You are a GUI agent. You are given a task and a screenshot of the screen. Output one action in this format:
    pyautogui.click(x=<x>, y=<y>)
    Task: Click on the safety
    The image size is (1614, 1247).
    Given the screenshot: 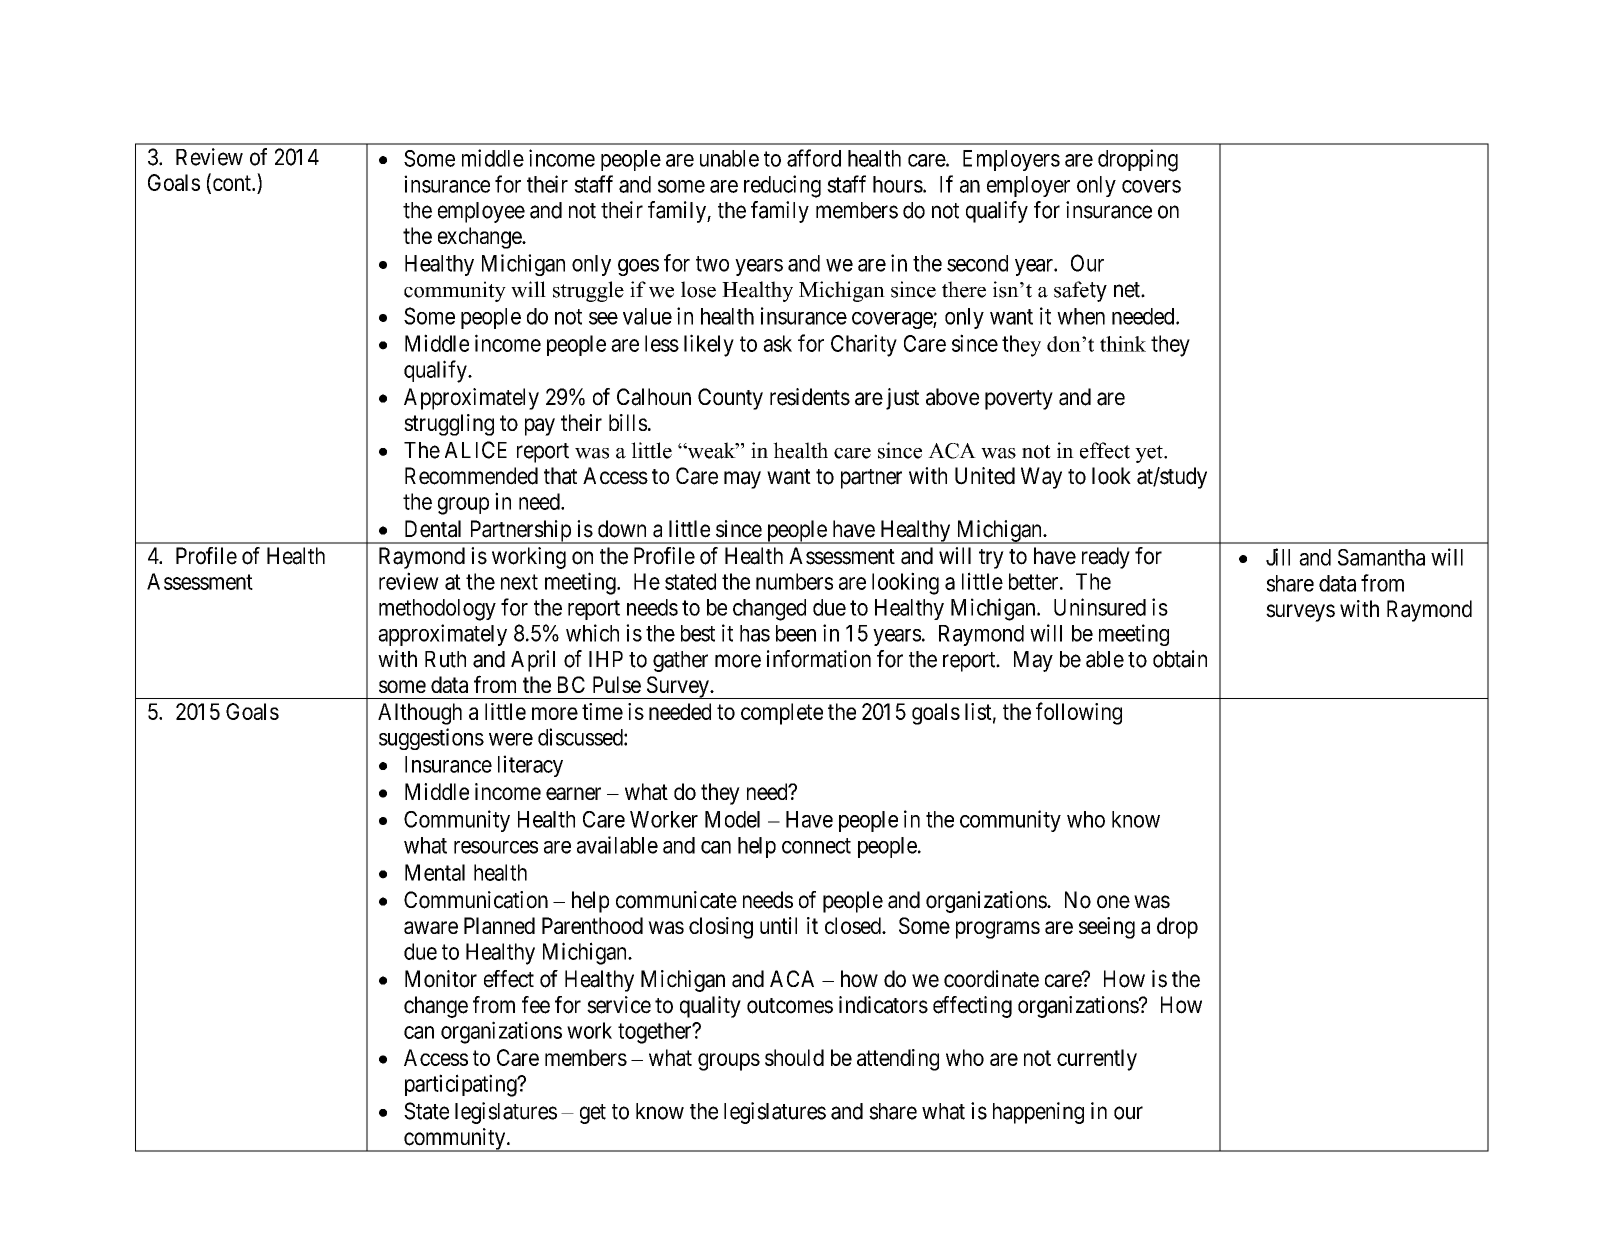 What is the action you would take?
    pyautogui.click(x=1080, y=291)
